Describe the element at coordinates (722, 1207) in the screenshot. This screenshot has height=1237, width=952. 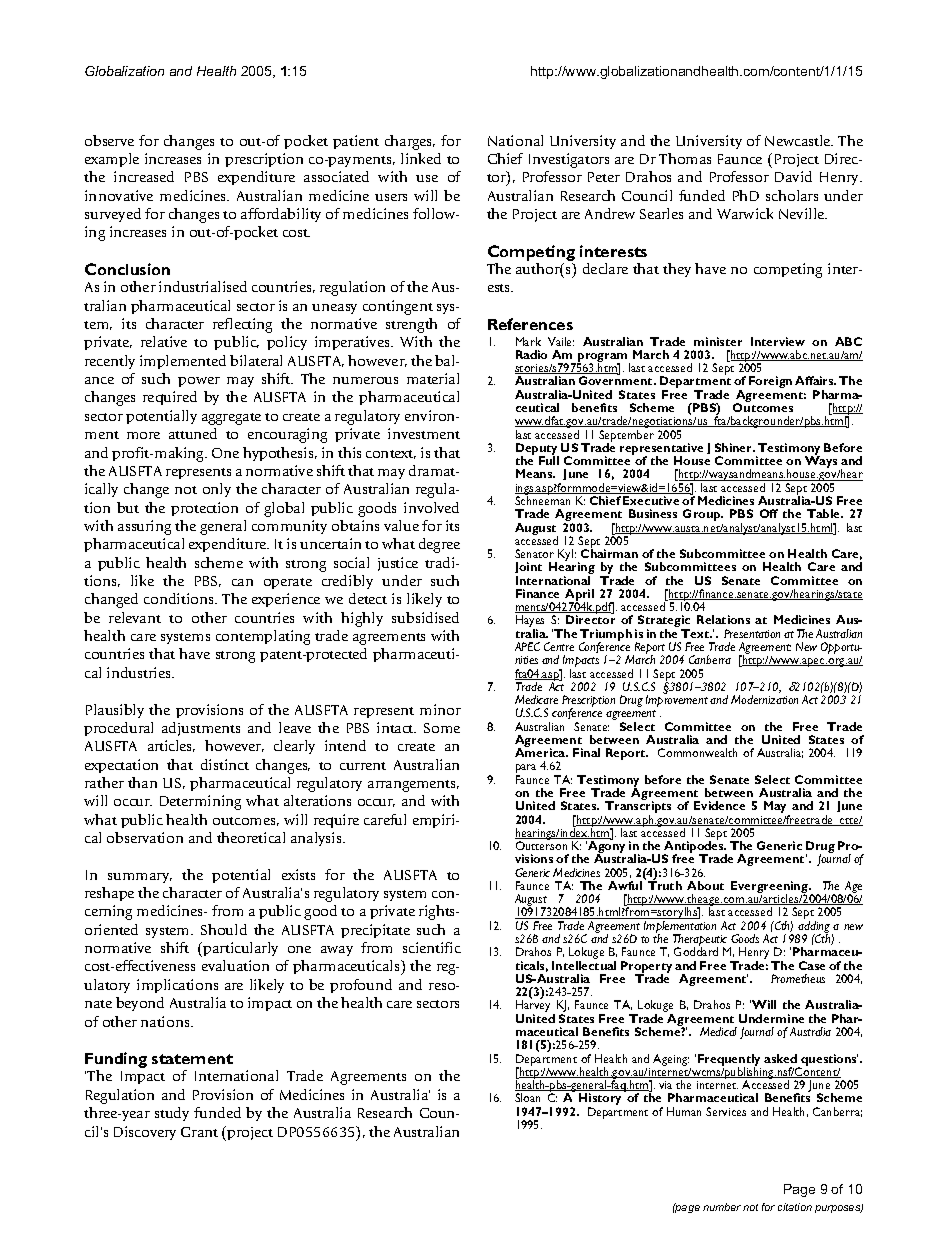
I see `number` at that location.
